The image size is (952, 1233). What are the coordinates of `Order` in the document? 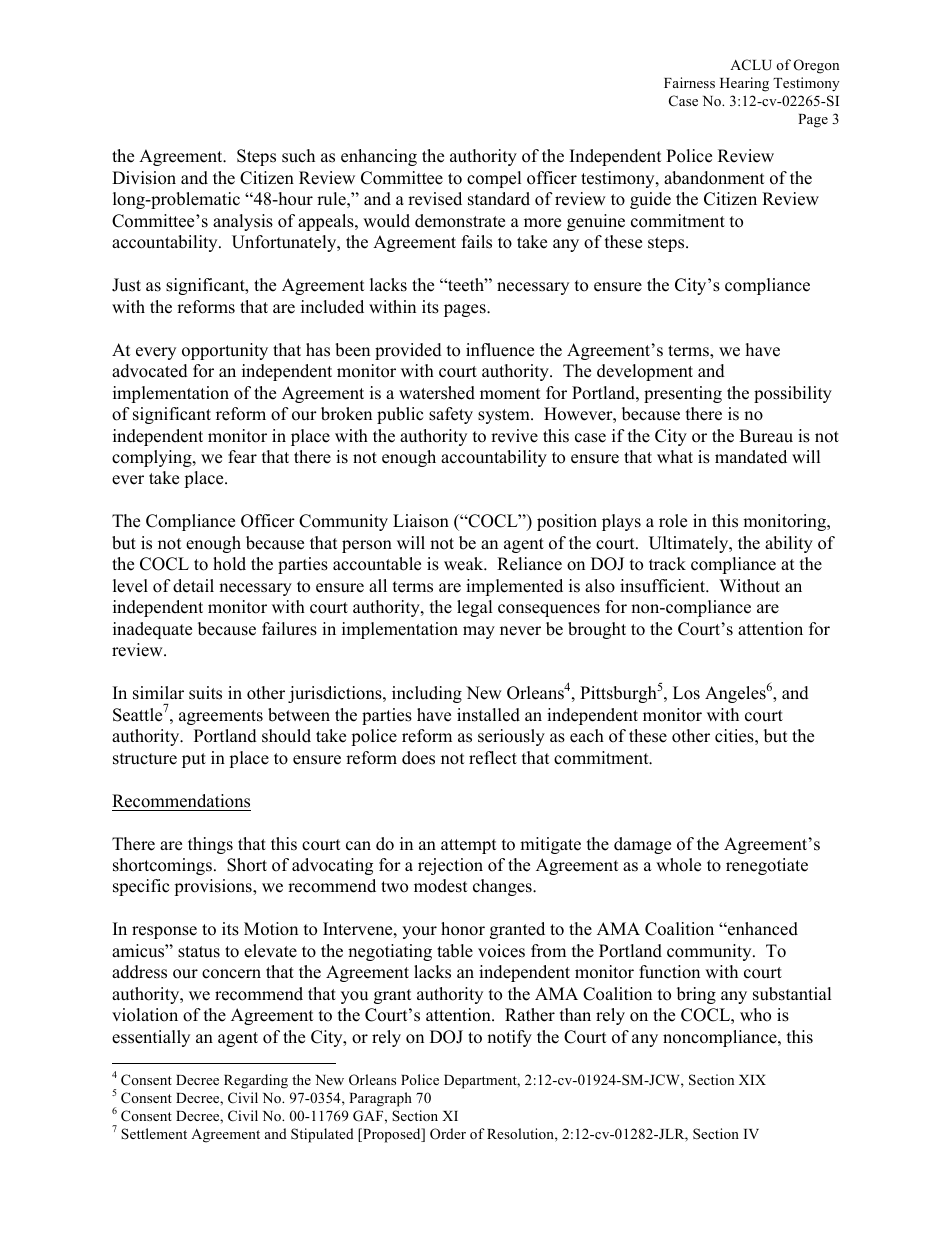 It's located at (448, 1134).
